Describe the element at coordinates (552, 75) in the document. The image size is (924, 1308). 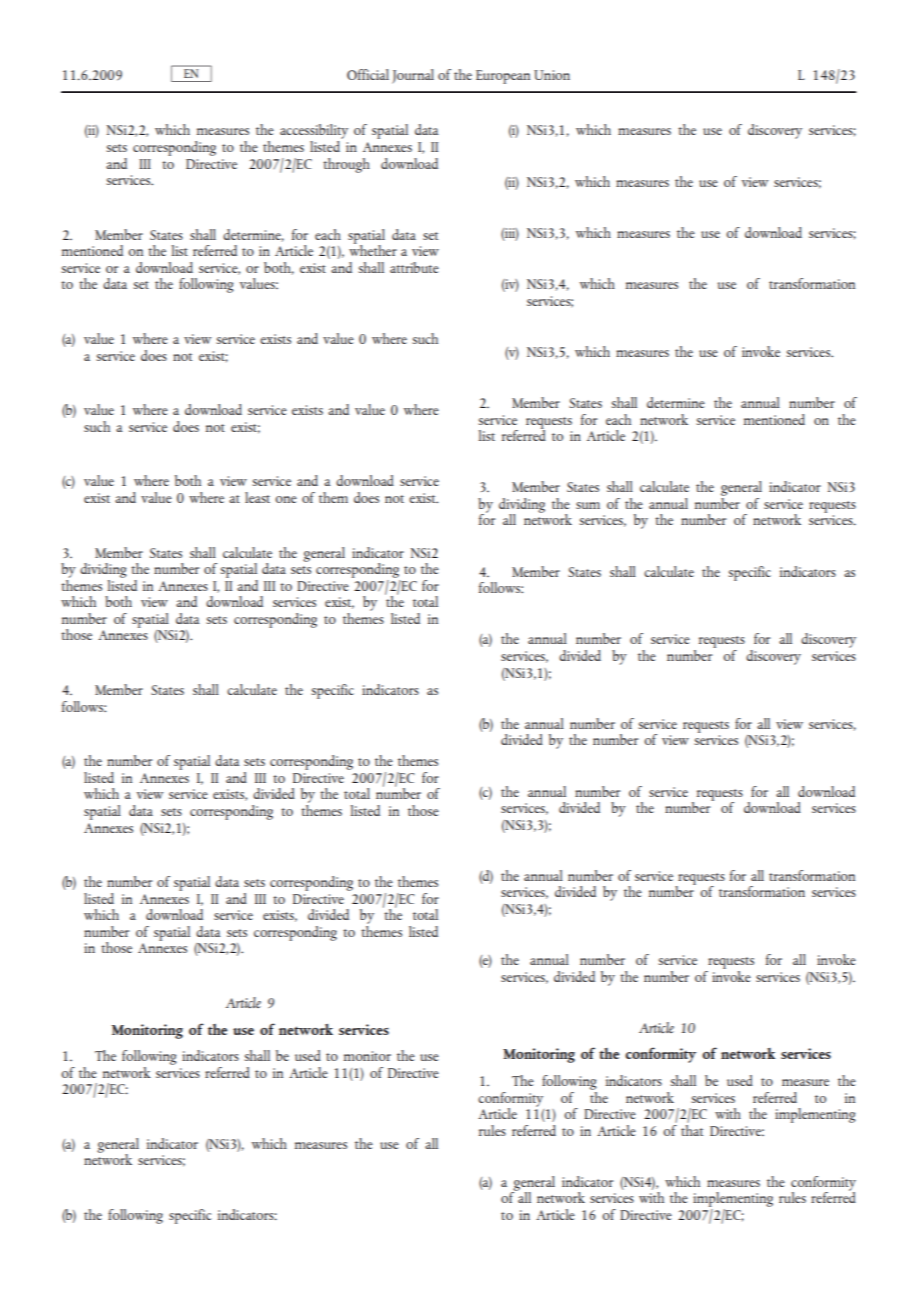
I see `Union` at that location.
